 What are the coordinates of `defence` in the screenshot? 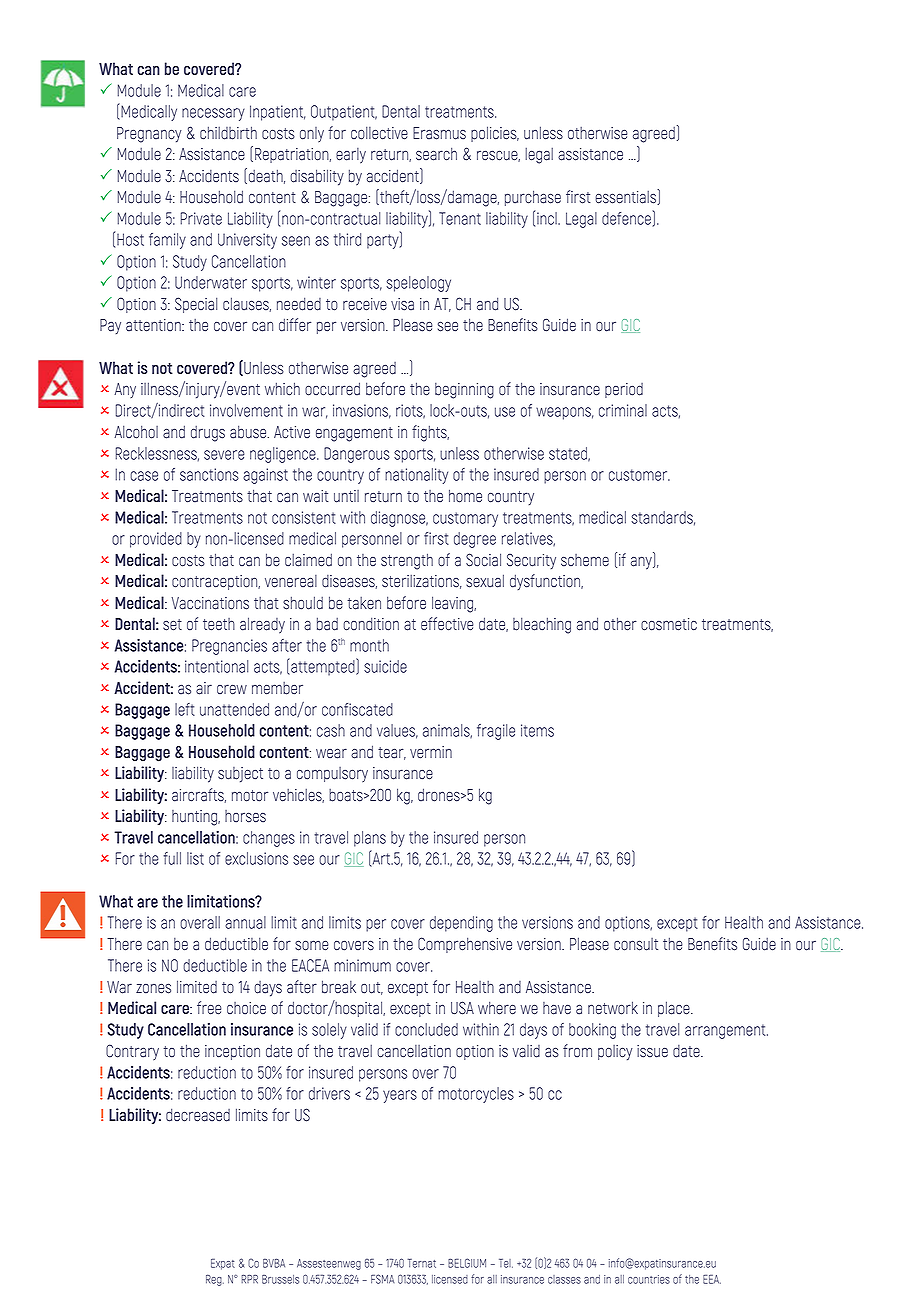 It's located at (626, 218).
